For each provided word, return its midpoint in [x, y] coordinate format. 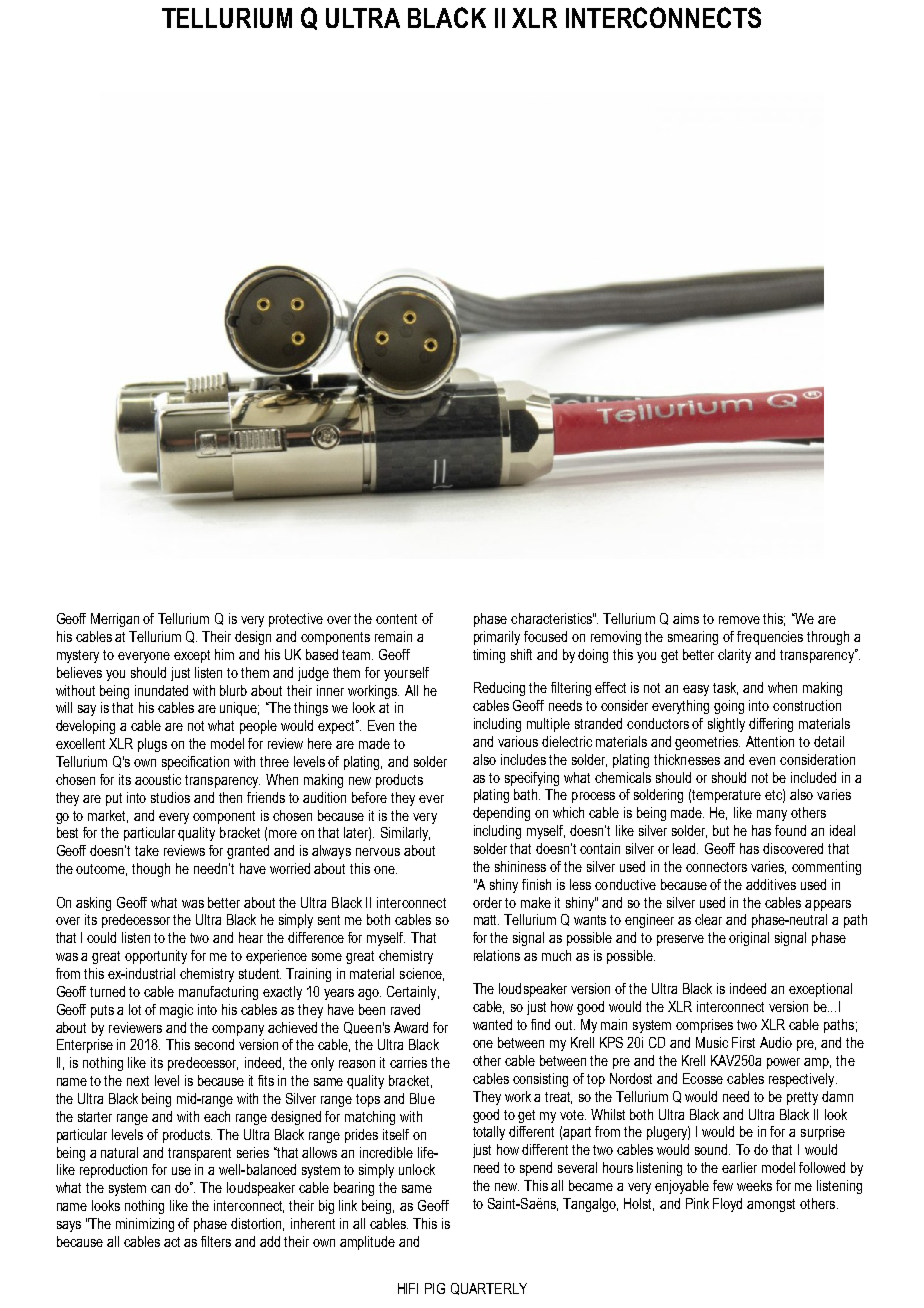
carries [408, 1062]
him [224, 654]
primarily [497, 638]
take [147, 850]
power [783, 1063]
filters [216, 1241]
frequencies [770, 638]
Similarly [405, 834]
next [138, 1081]
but [721, 830]
